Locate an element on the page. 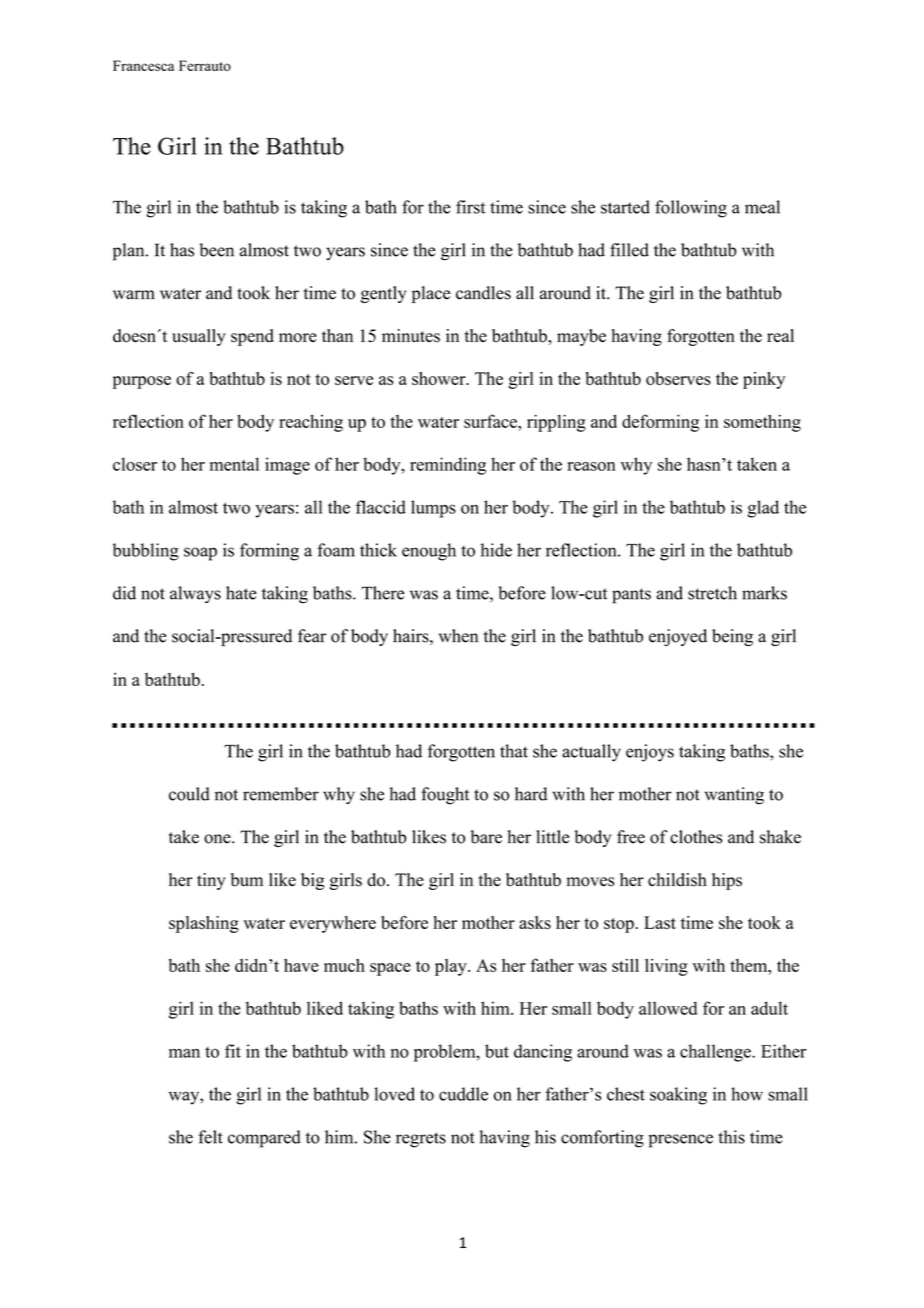  Francesca is located at coordinates (143, 65).
